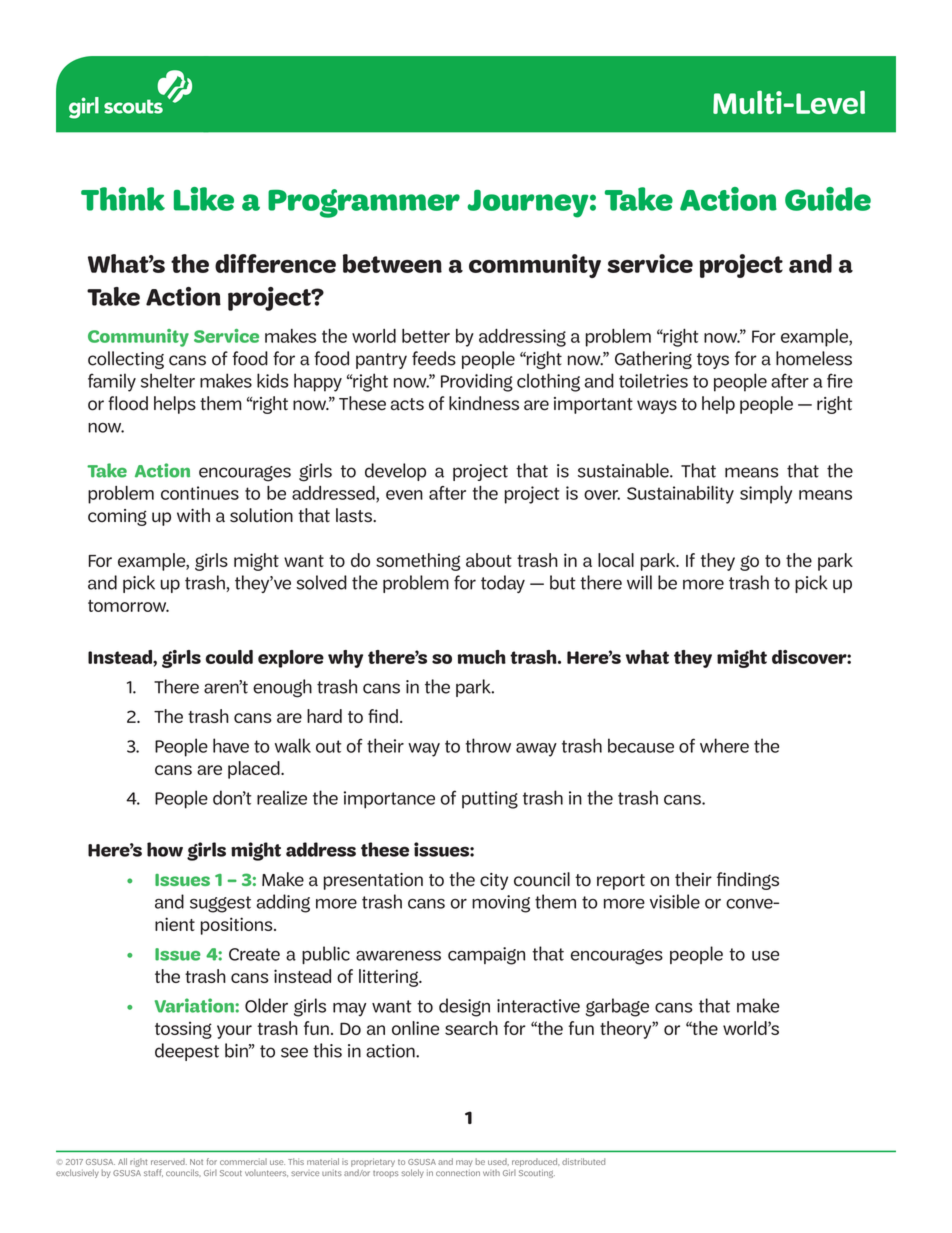  What do you see at coordinates (169, 1161) in the screenshot?
I see `reserved` at bounding box center [169, 1161].
